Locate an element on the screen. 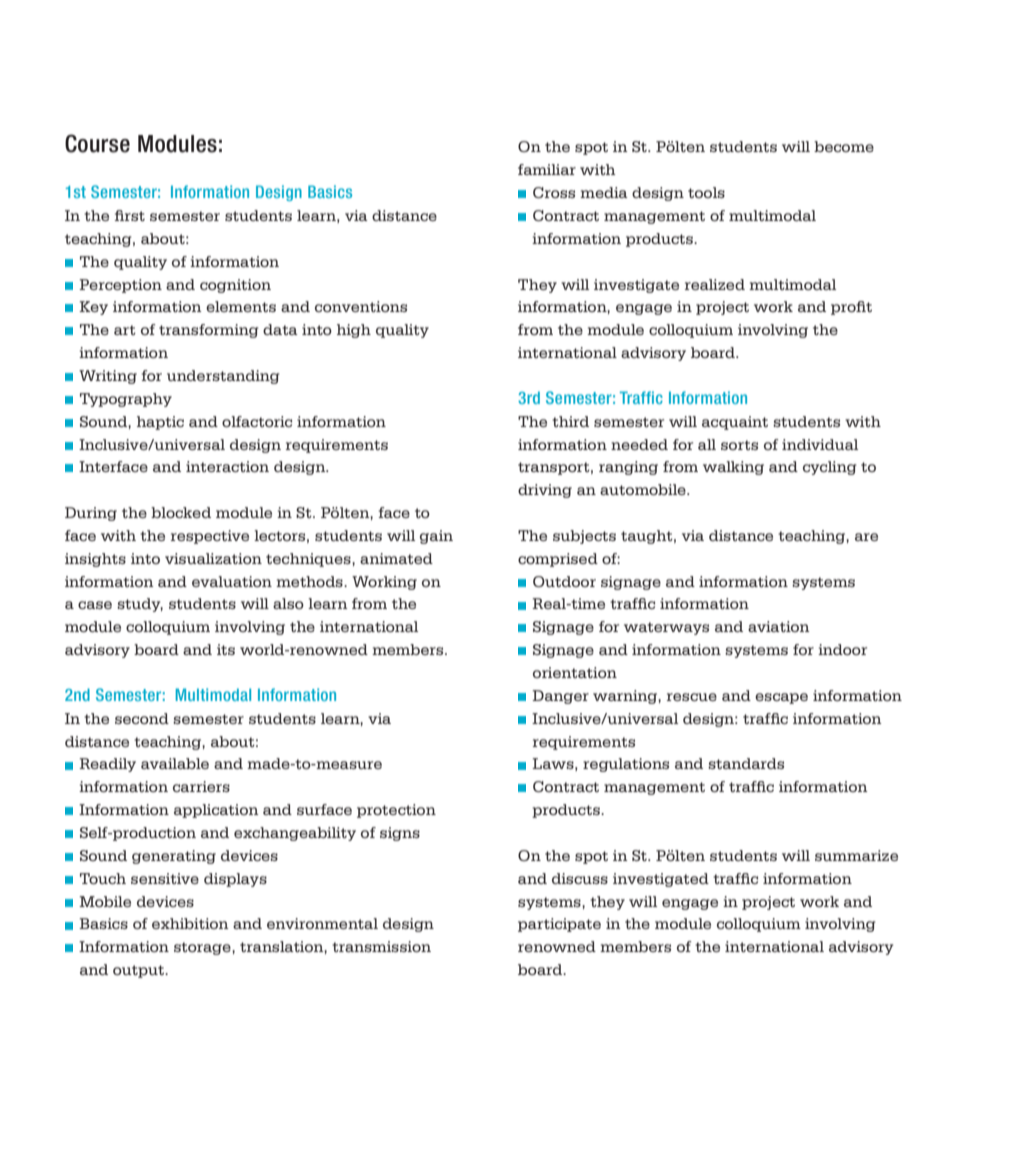 This screenshot has width=1036, height=1166. third is located at coordinates (570, 421).
